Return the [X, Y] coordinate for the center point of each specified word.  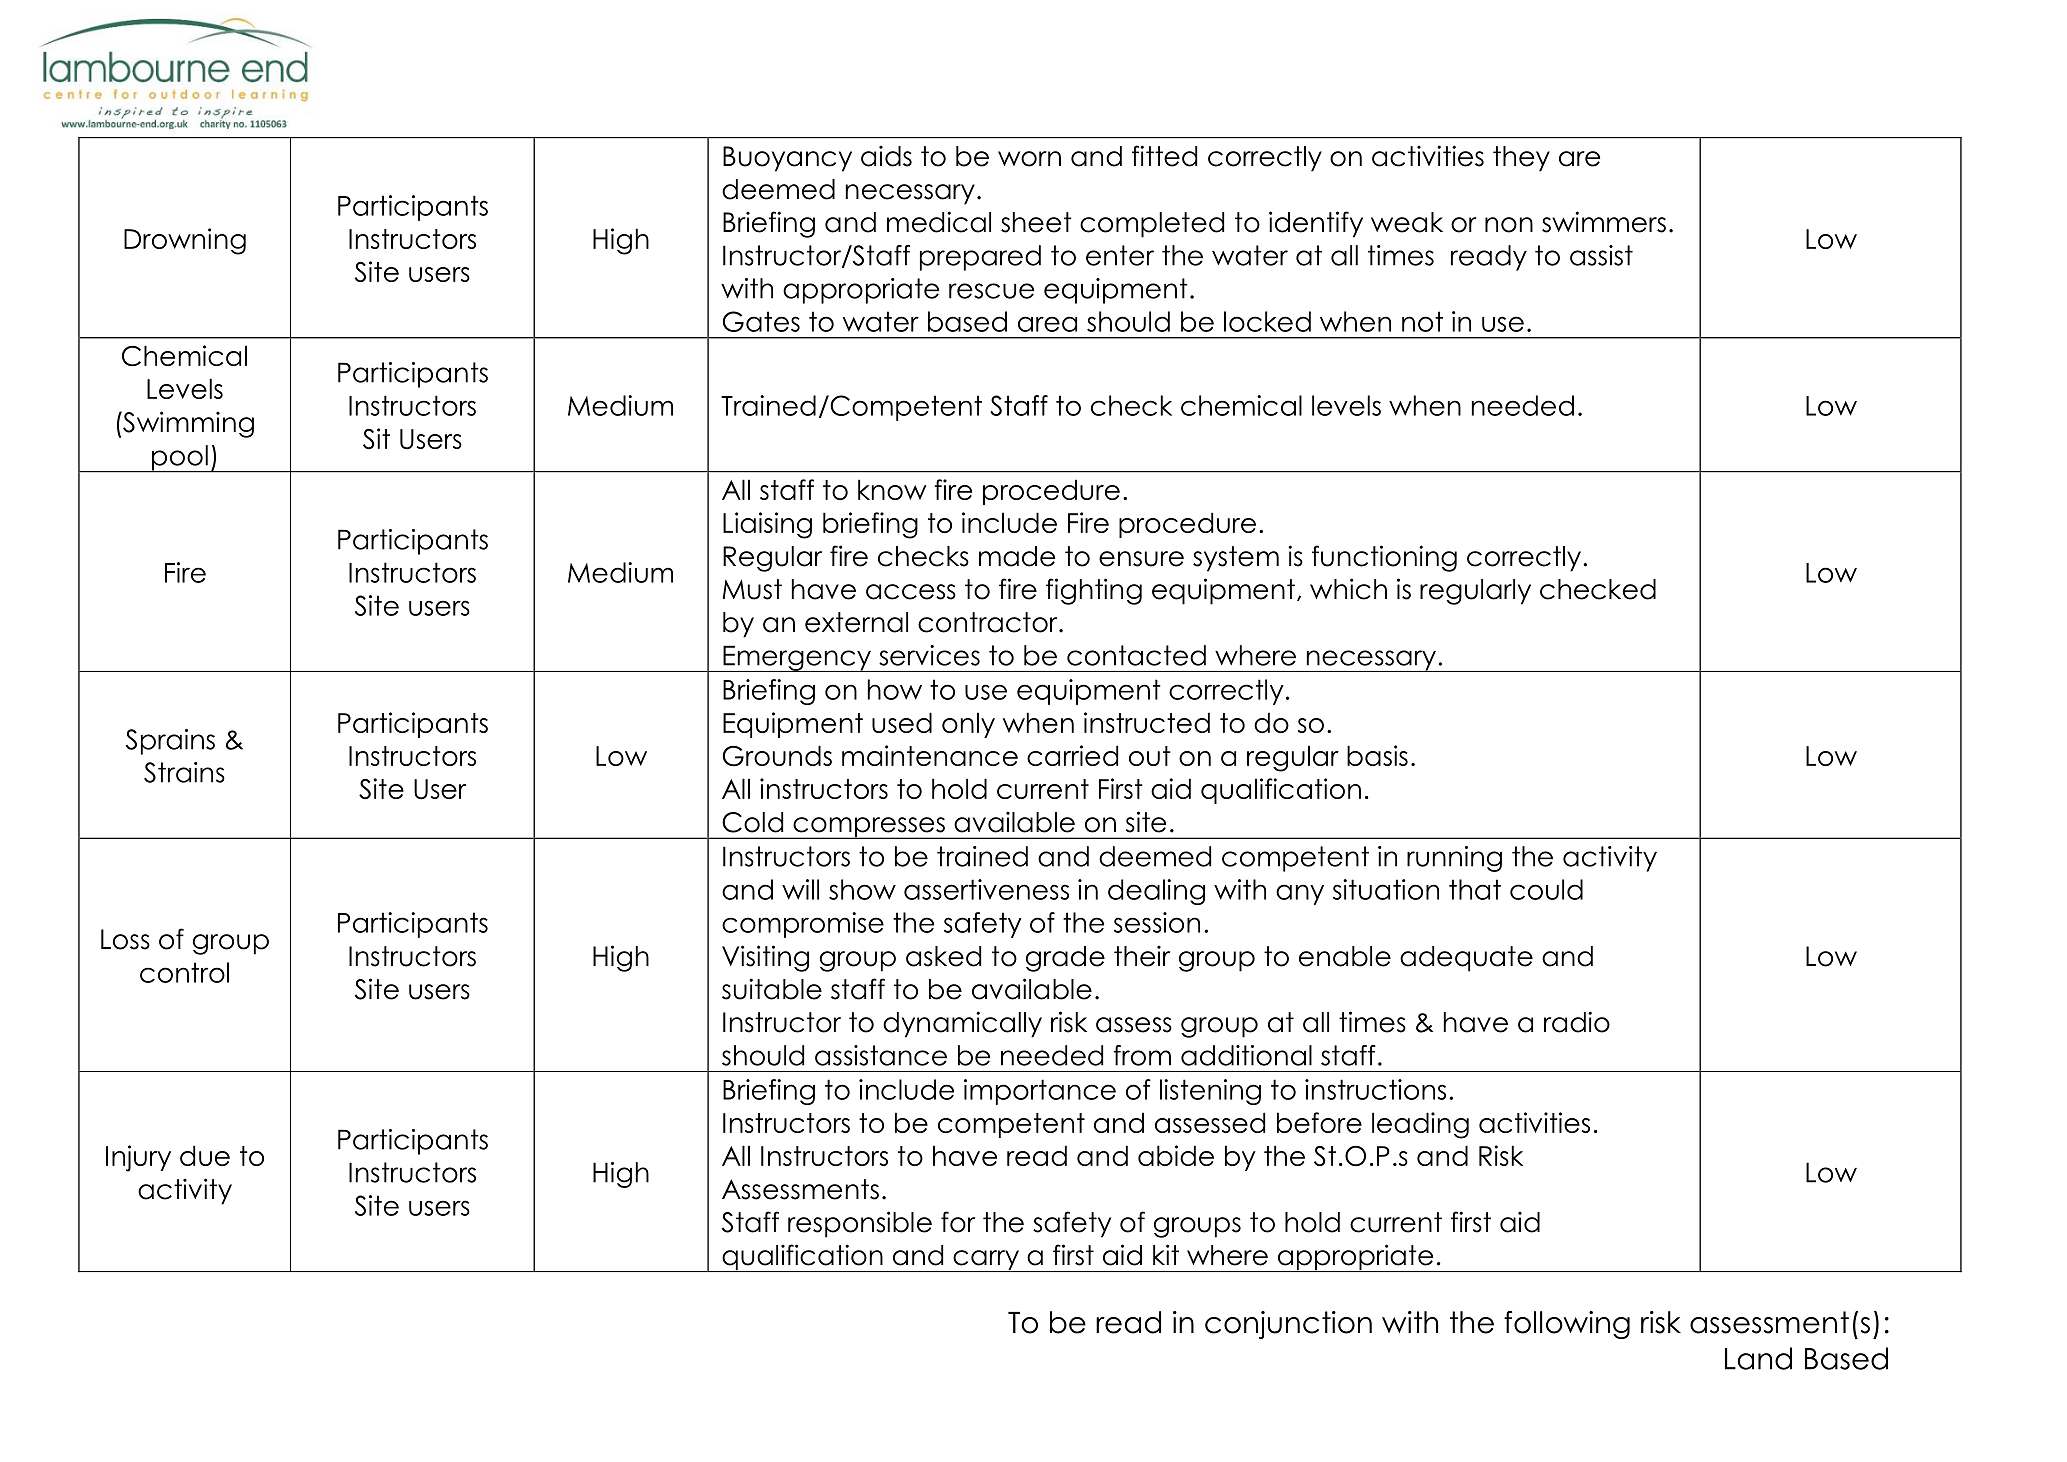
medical [939, 222]
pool [180, 459]
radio [1577, 1022]
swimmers [1604, 222]
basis [1377, 755]
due [205, 1155]
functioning [1384, 558]
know [892, 489]
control [184, 972]
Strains [184, 772]
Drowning [185, 241]
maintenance [930, 755]
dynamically [962, 1024]
